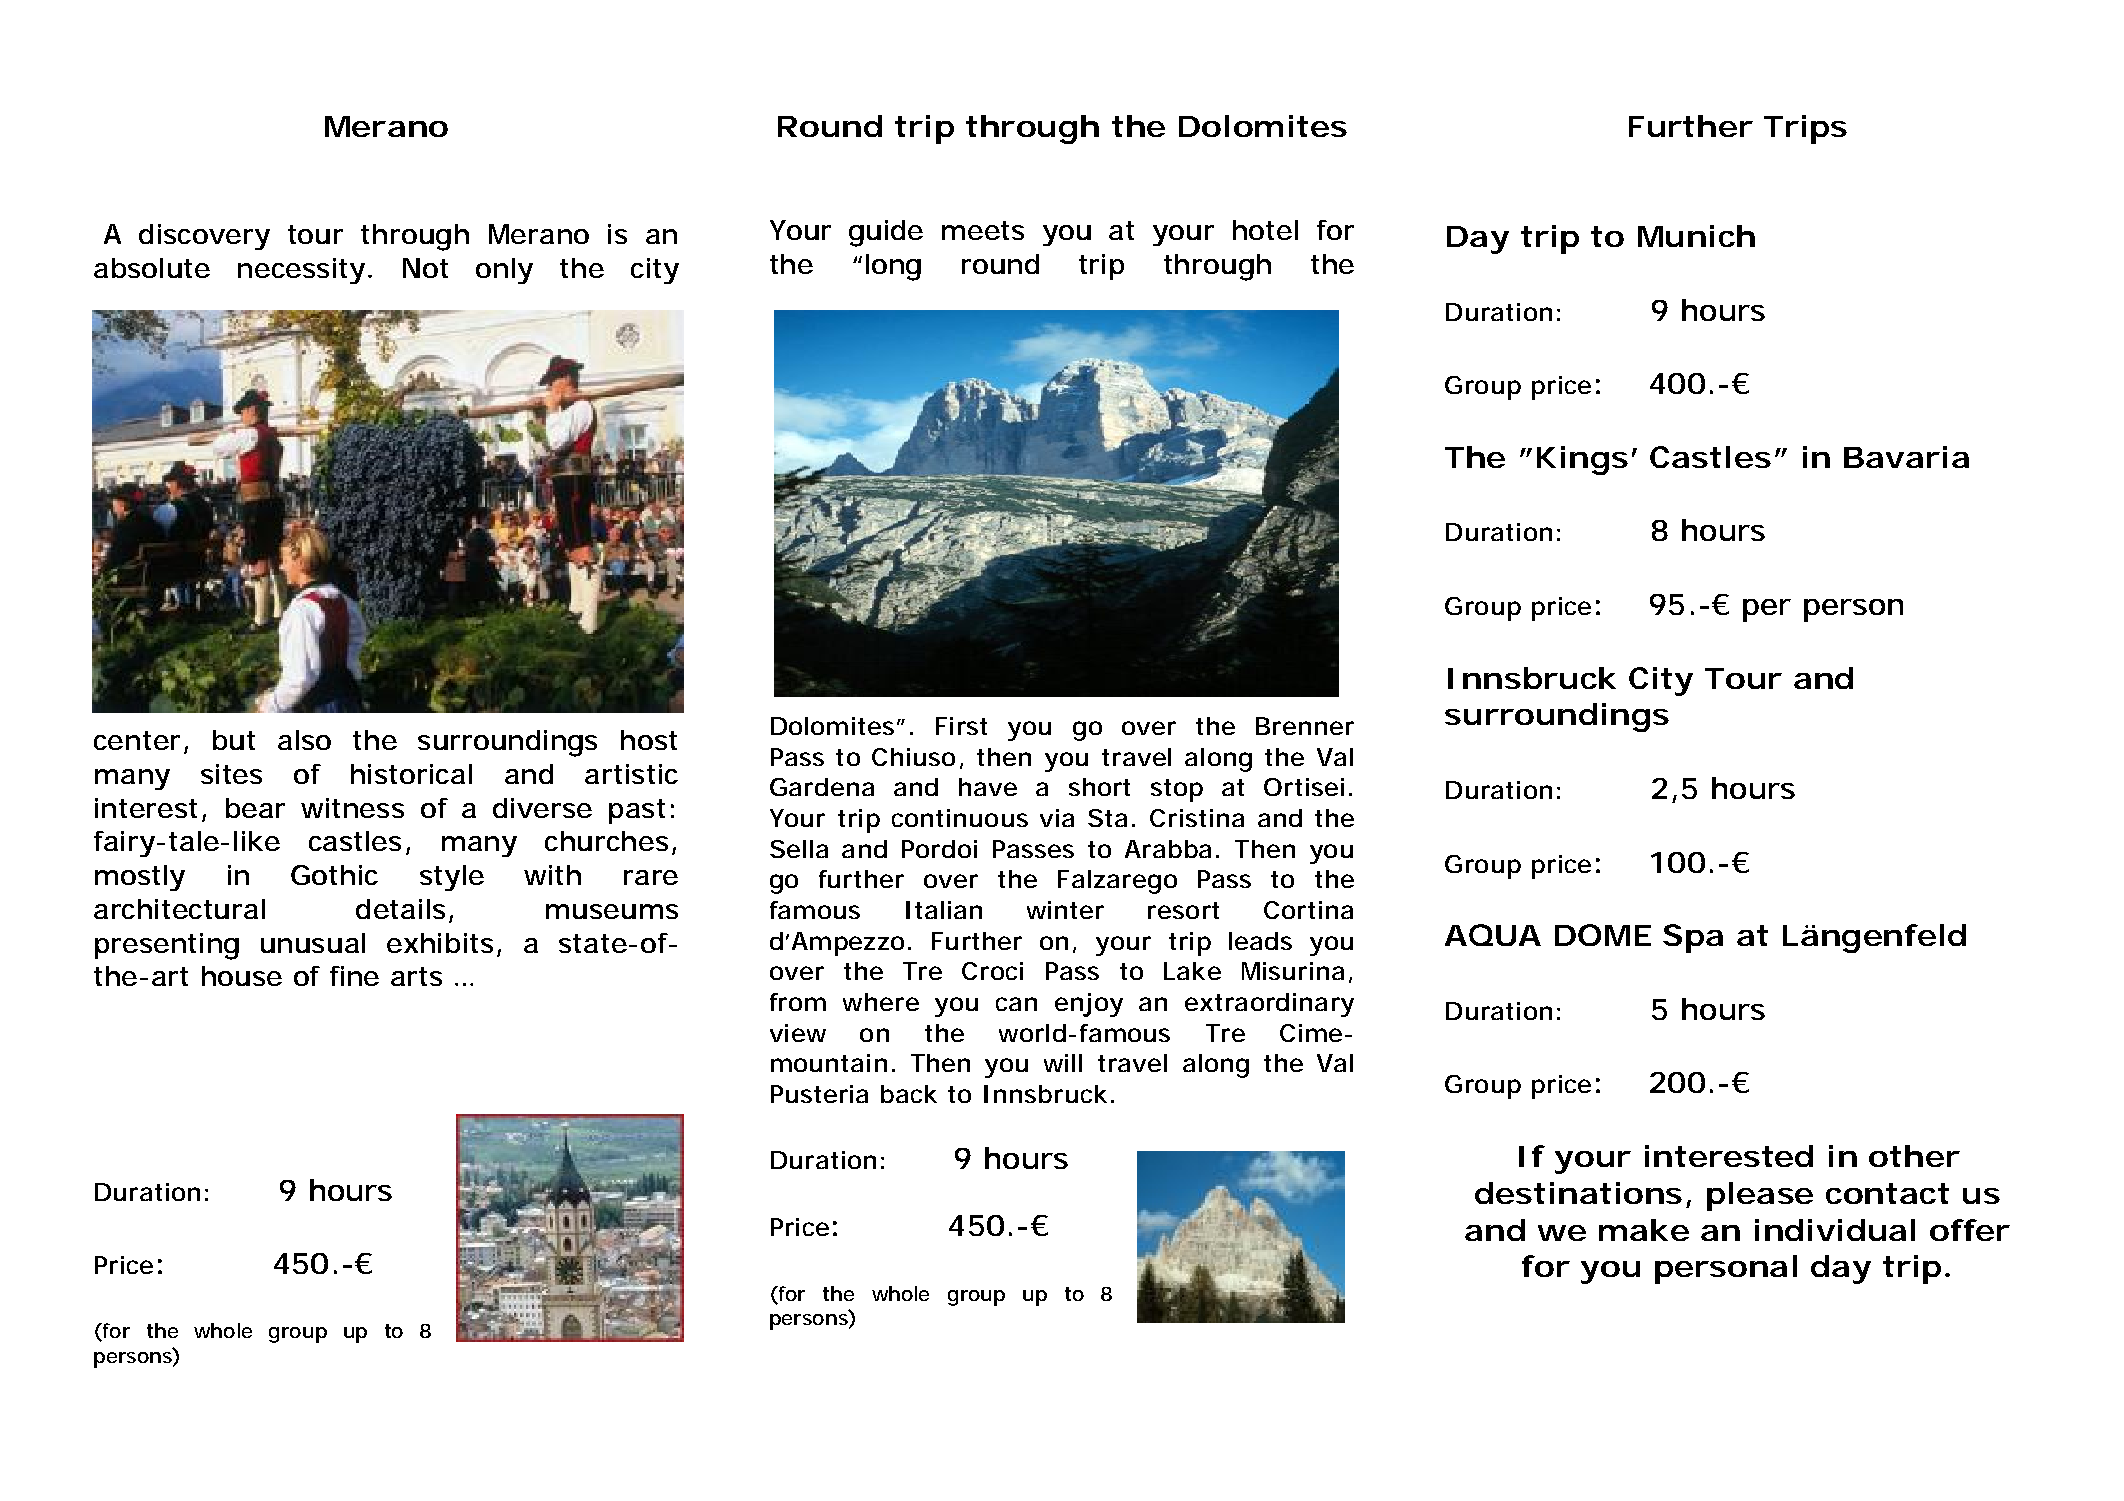 This page has height=1501, width=2124. What do you see at coordinates (1760, 1196) in the page?
I see `please` at bounding box center [1760, 1196].
